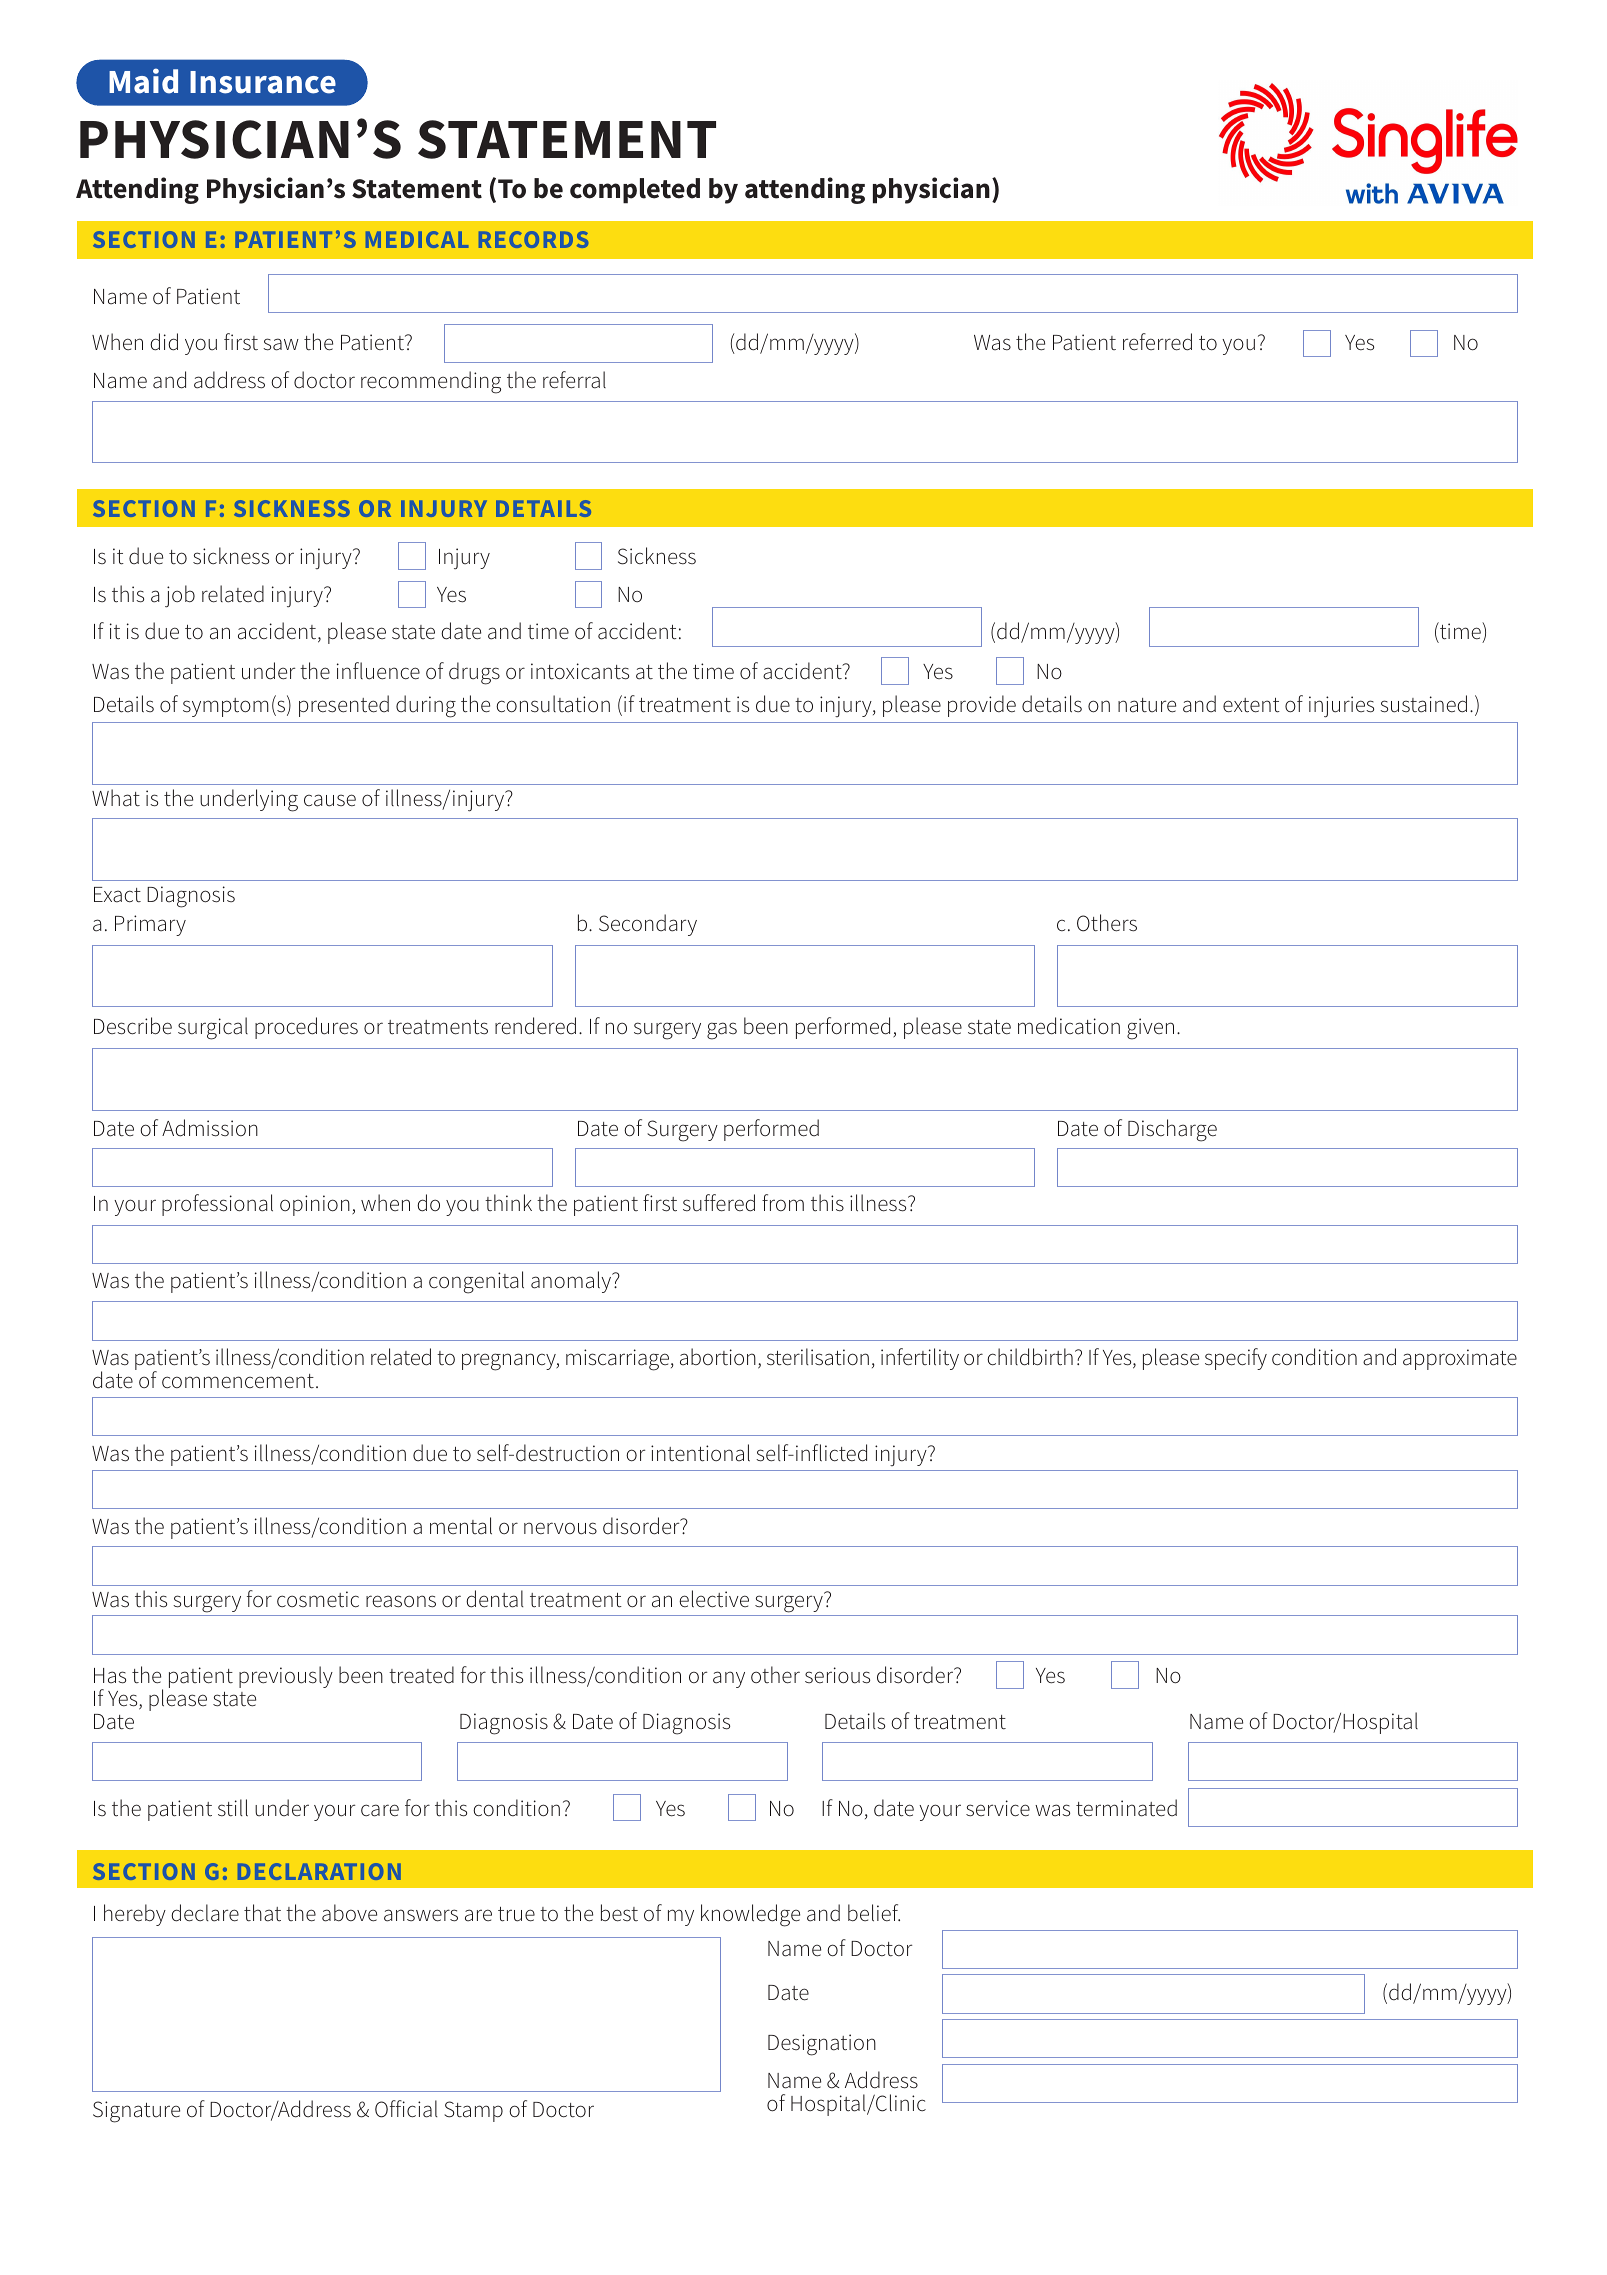 Image resolution: width=1607 pixels, height=2275 pixels. I want to click on referred, so click(1157, 342).
